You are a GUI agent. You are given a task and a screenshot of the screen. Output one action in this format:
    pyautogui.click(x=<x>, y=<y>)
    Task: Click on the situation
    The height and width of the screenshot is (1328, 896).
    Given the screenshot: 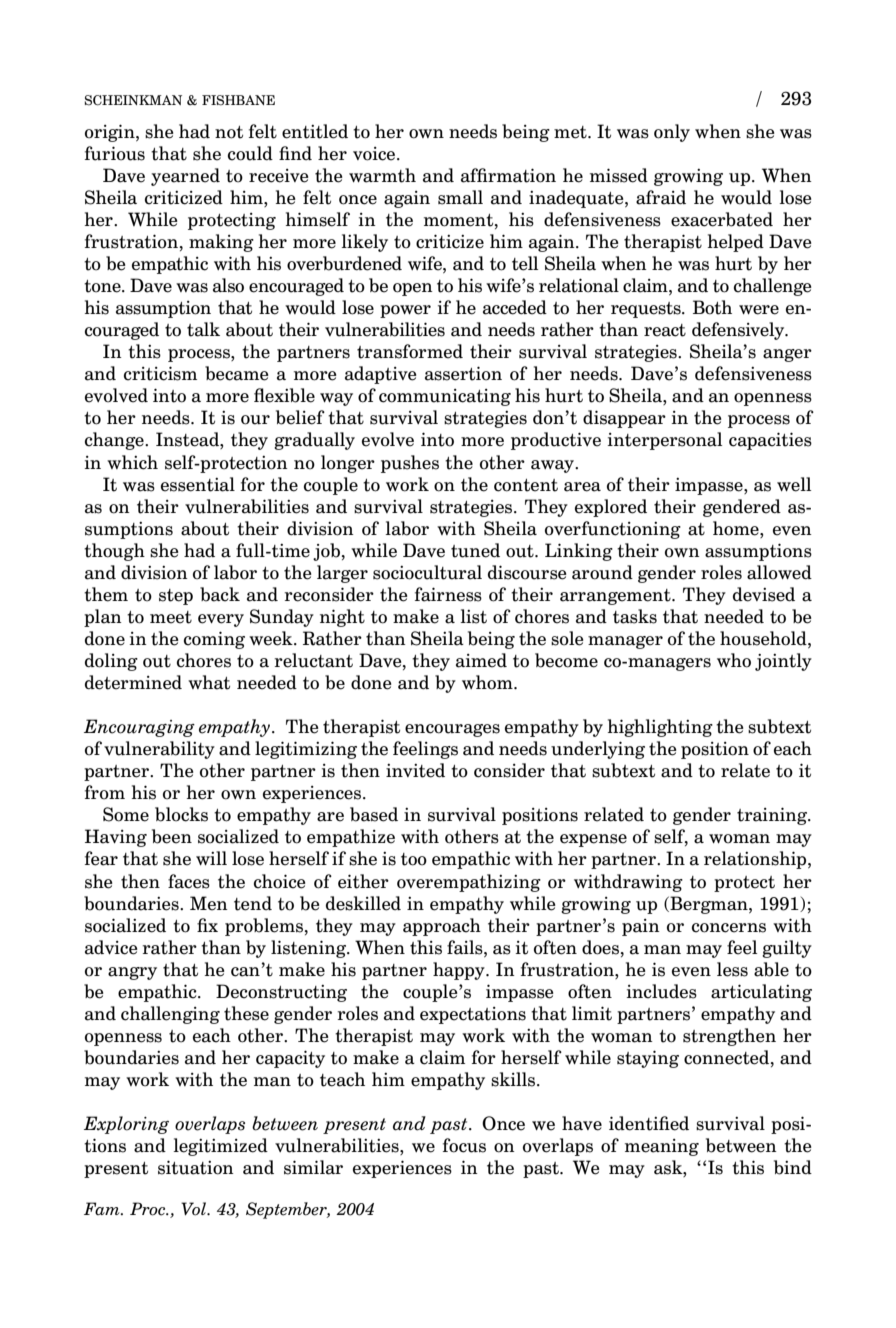 What is the action you would take?
    pyautogui.click(x=196, y=1167)
